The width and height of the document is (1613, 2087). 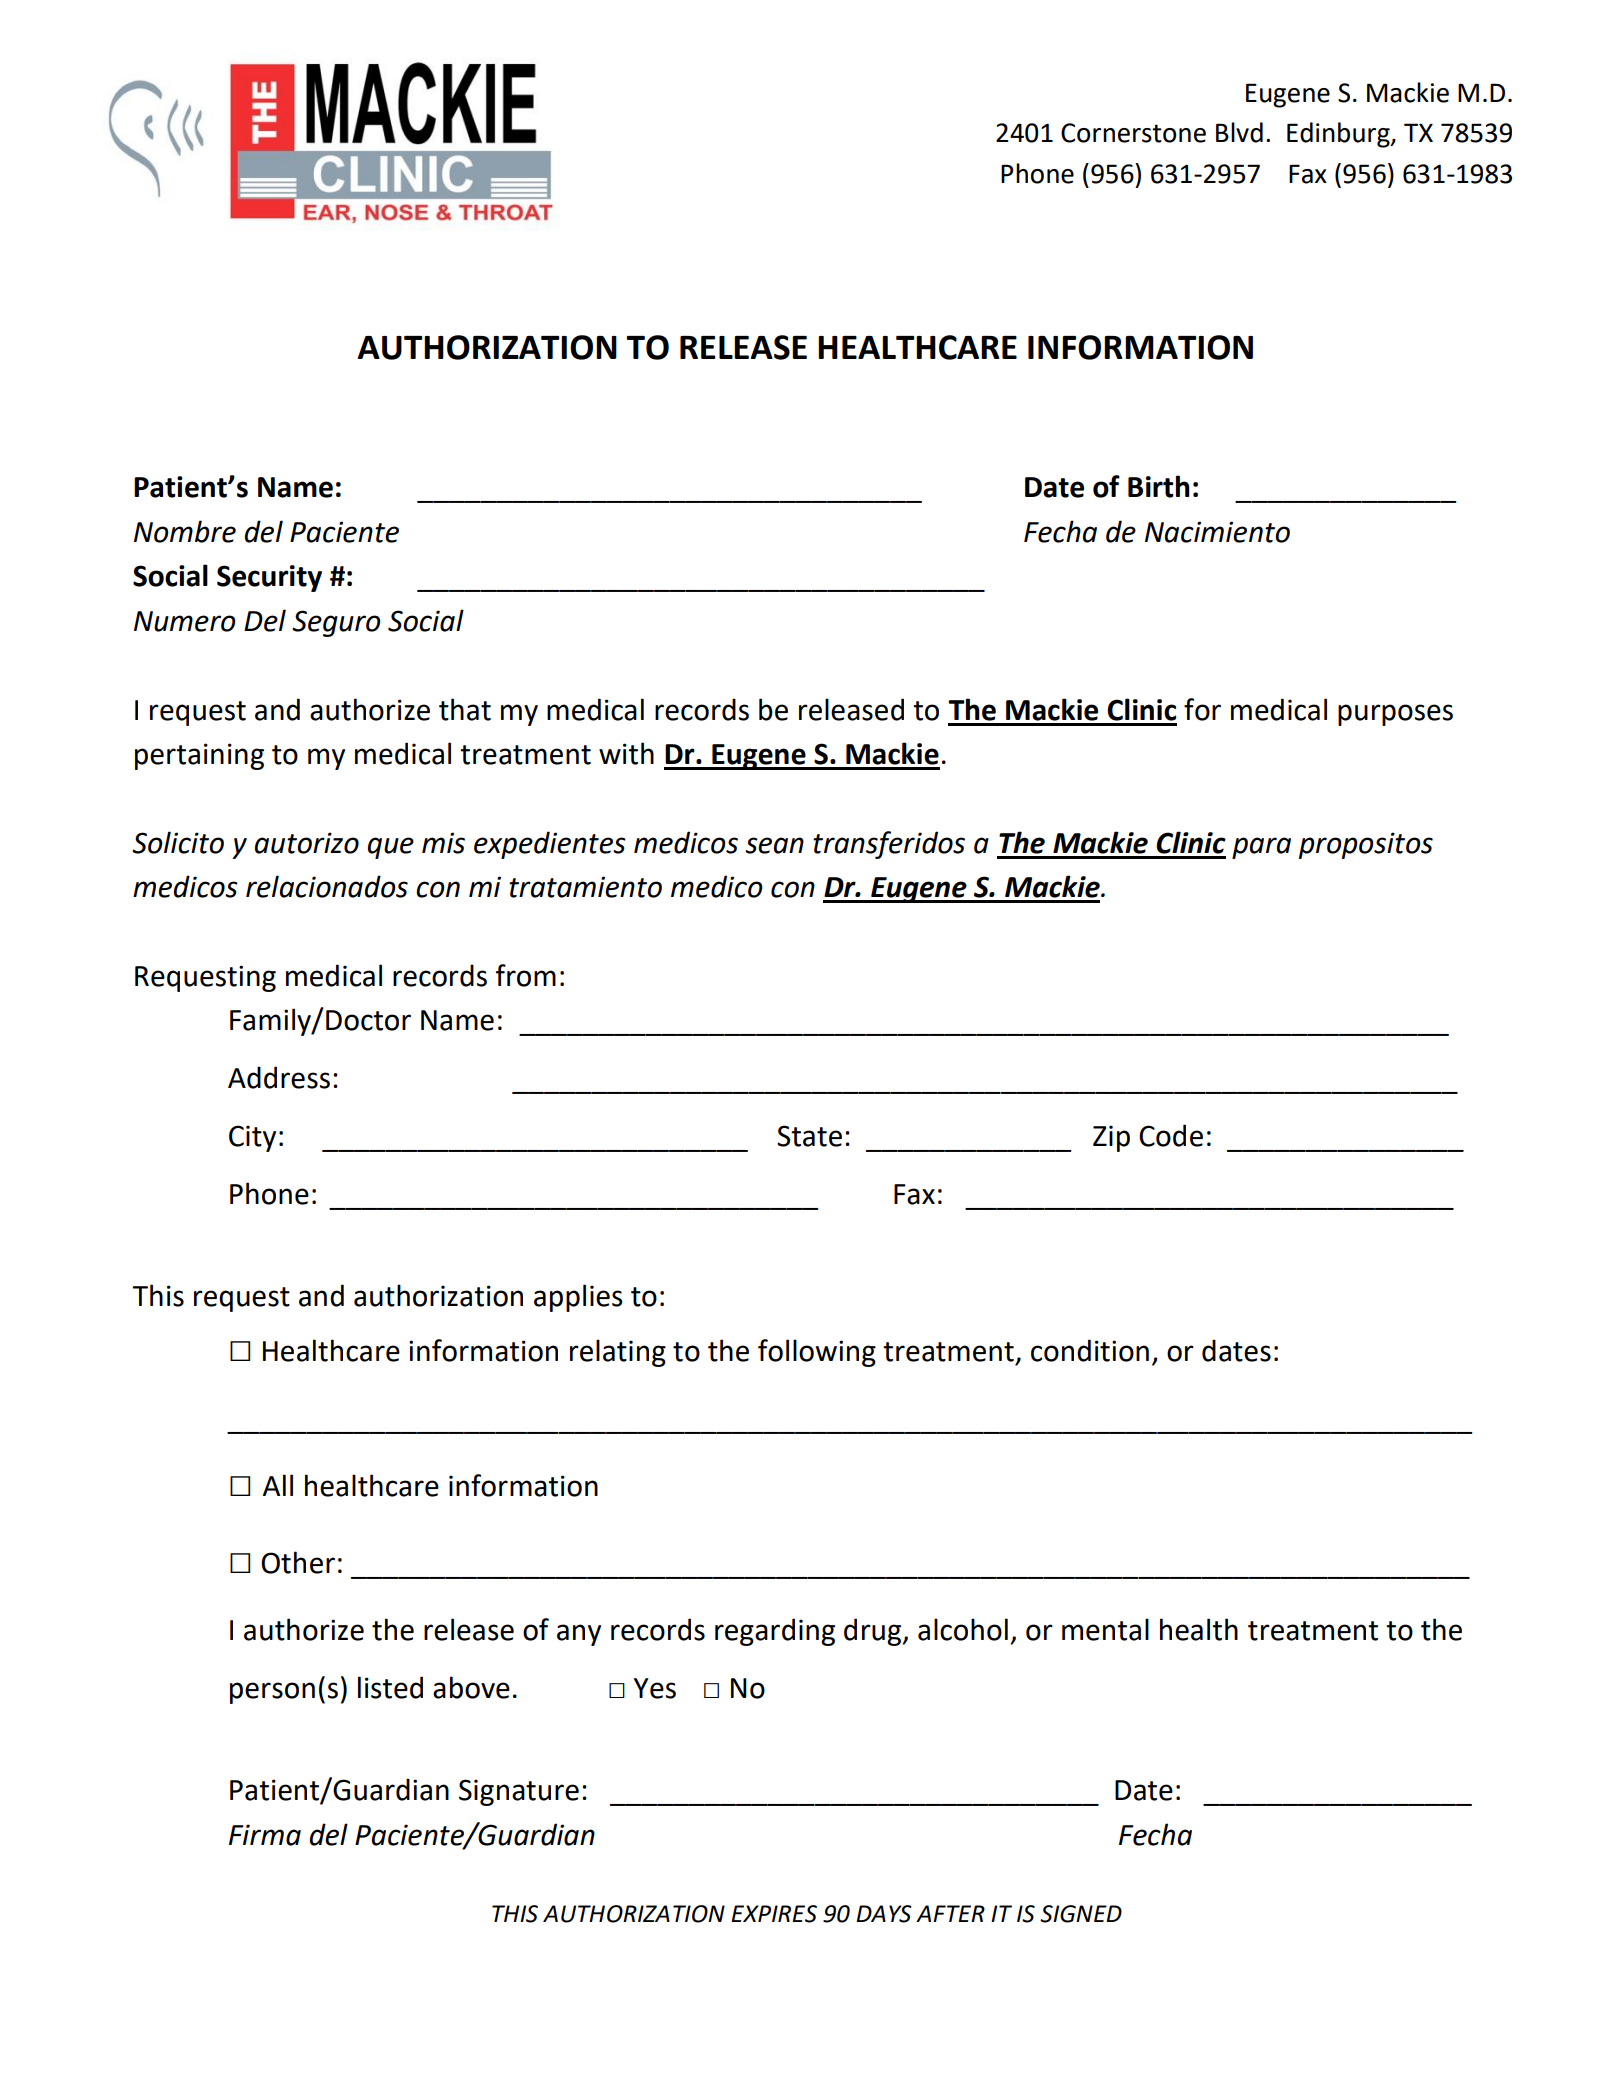 What do you see at coordinates (1171, 1135) in the document?
I see `Code` at bounding box center [1171, 1135].
